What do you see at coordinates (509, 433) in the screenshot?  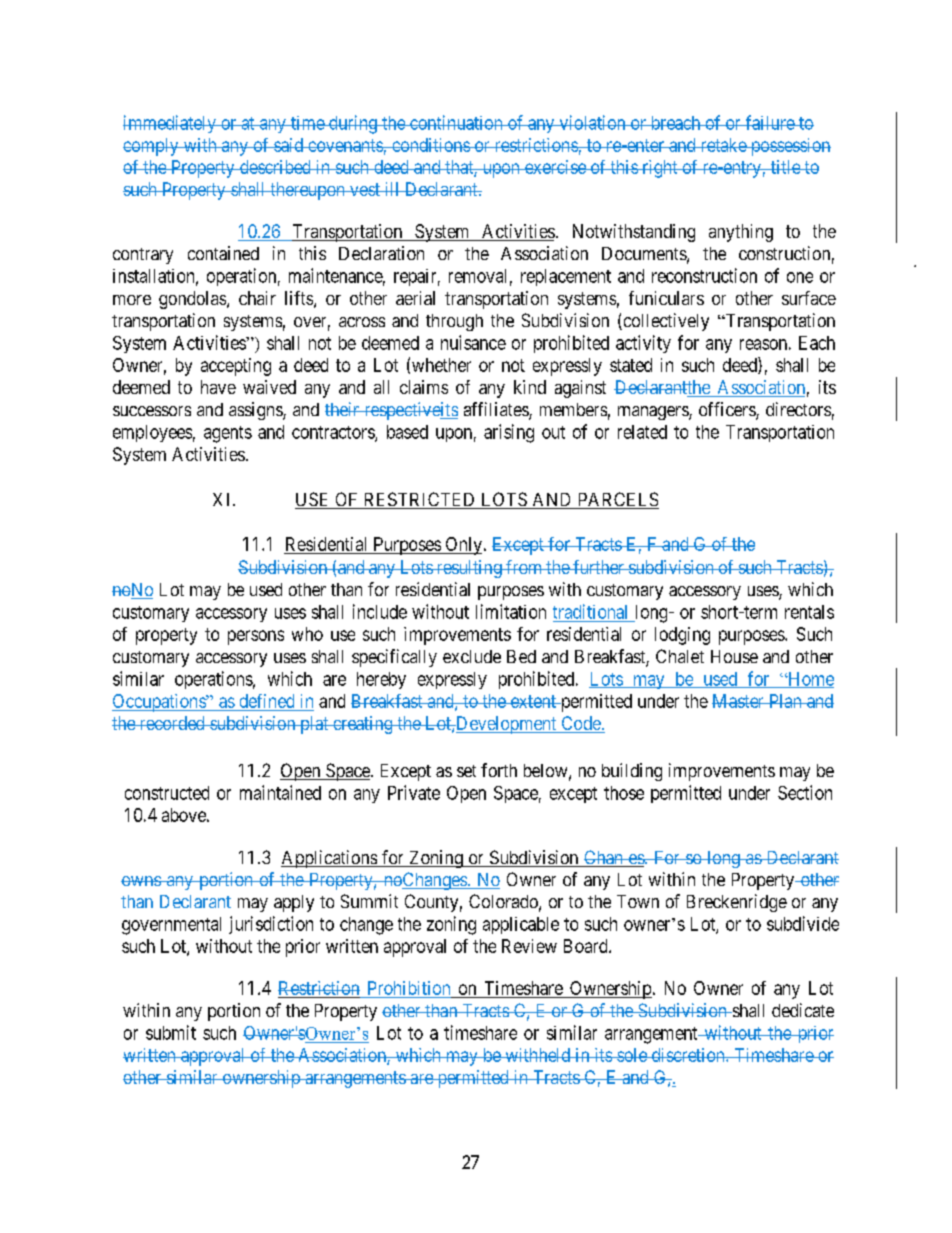 I see `arising` at bounding box center [509, 433].
